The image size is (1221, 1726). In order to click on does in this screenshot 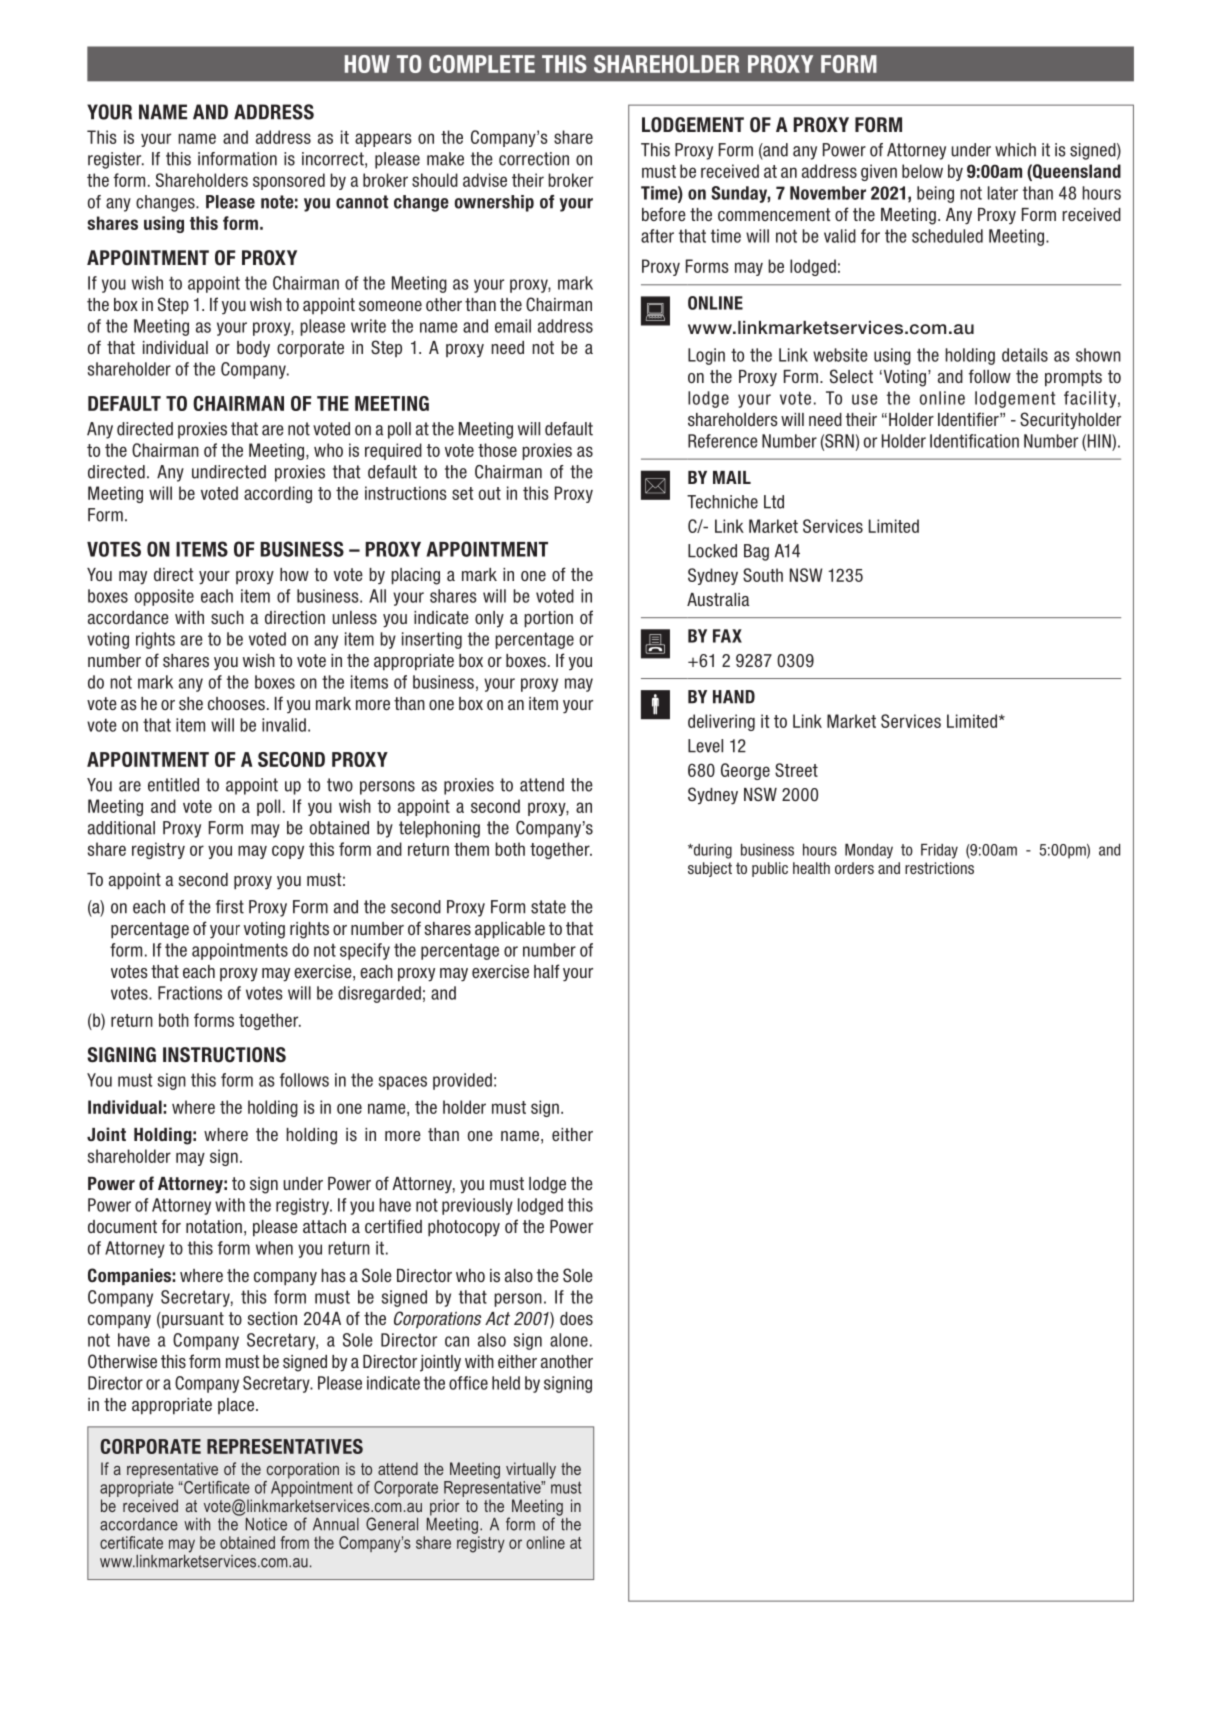, I will do `click(576, 1319)`.
